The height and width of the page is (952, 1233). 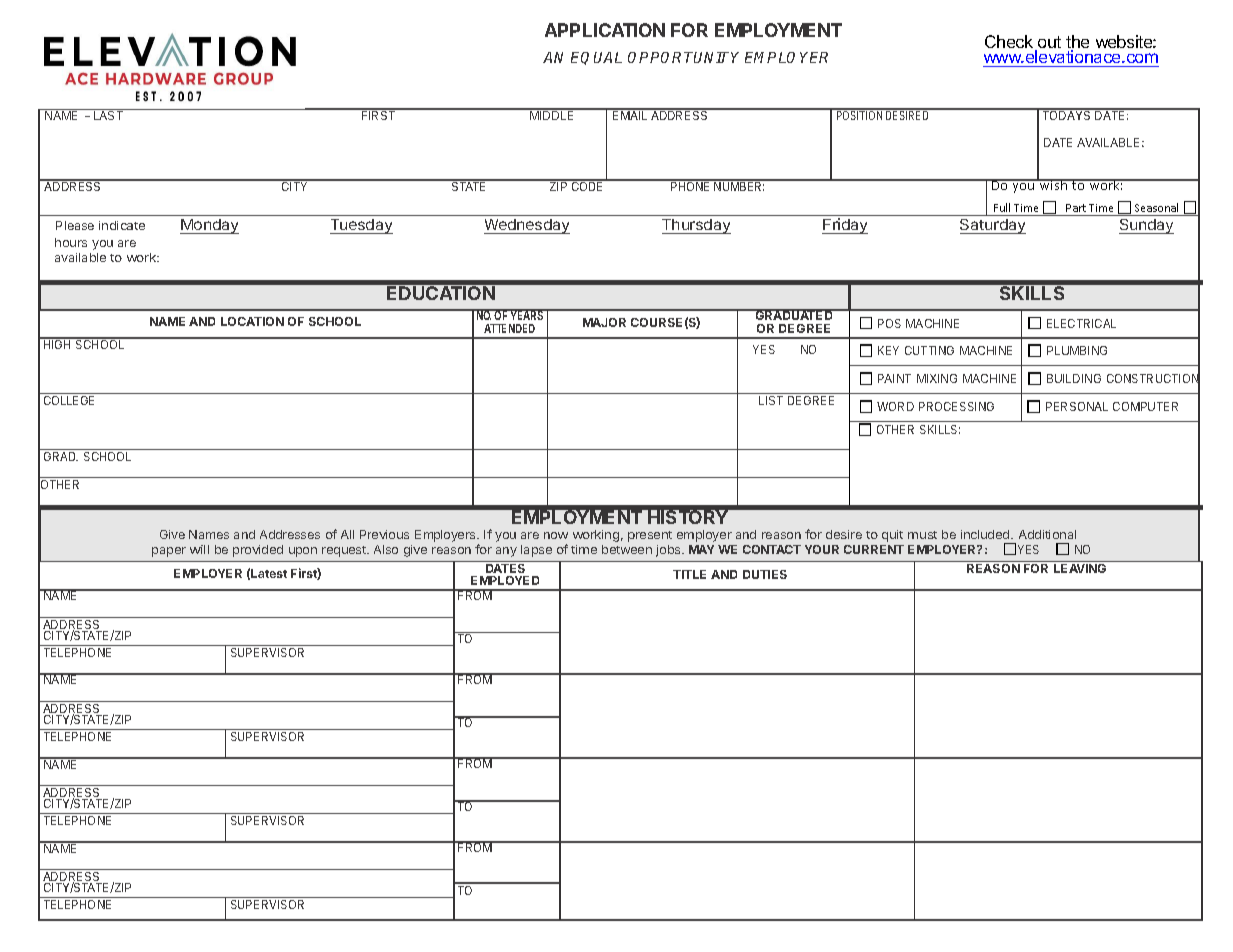 I want to click on Wednesday, so click(x=527, y=226).
